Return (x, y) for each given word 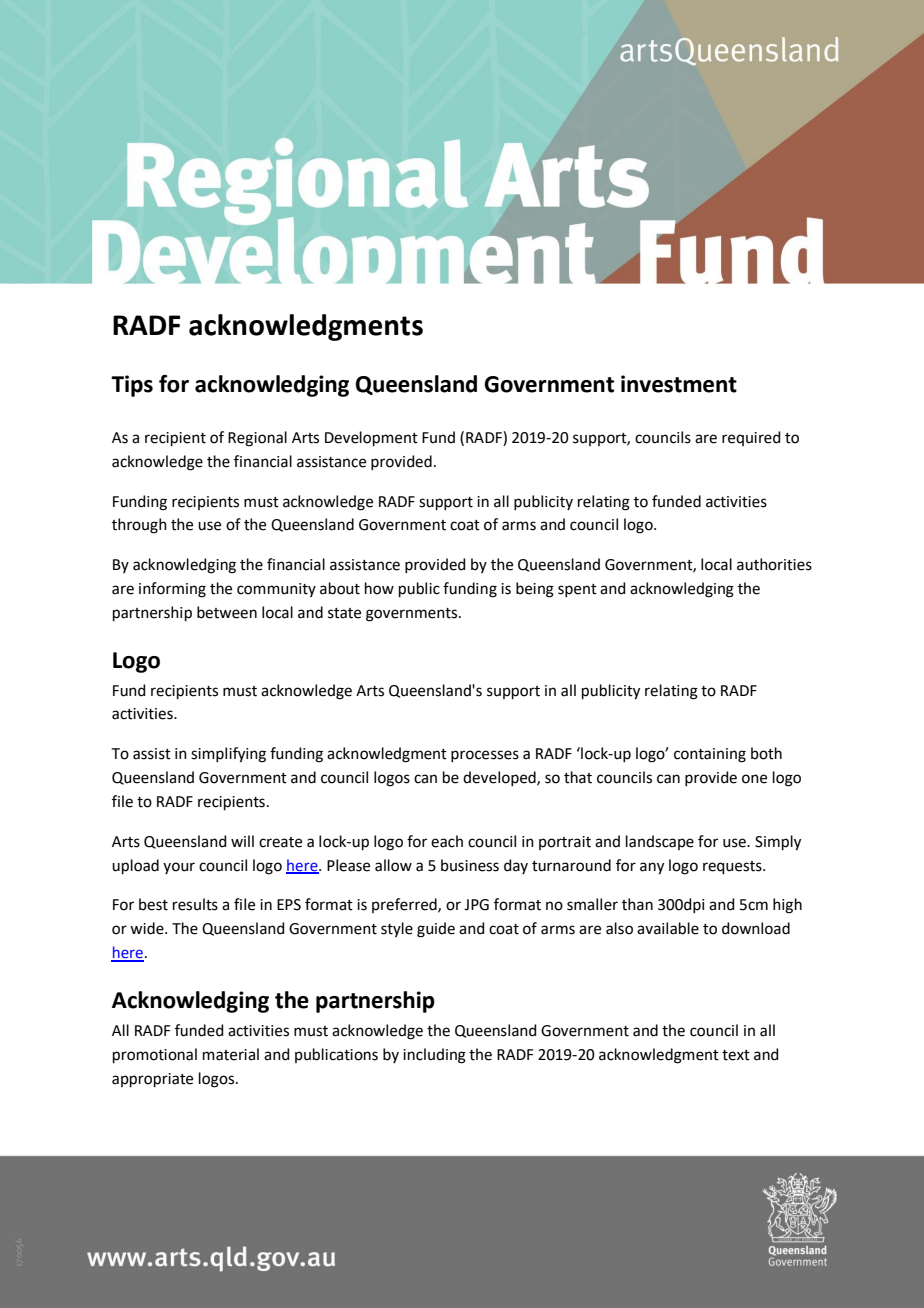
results (195, 904)
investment (679, 384)
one (754, 779)
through (139, 526)
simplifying (228, 755)
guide (436, 930)
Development (371, 438)
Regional (257, 439)
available (668, 928)
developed (500, 778)
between (227, 612)
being (535, 590)
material (231, 1054)
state (344, 613)
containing (710, 755)
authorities (774, 564)
